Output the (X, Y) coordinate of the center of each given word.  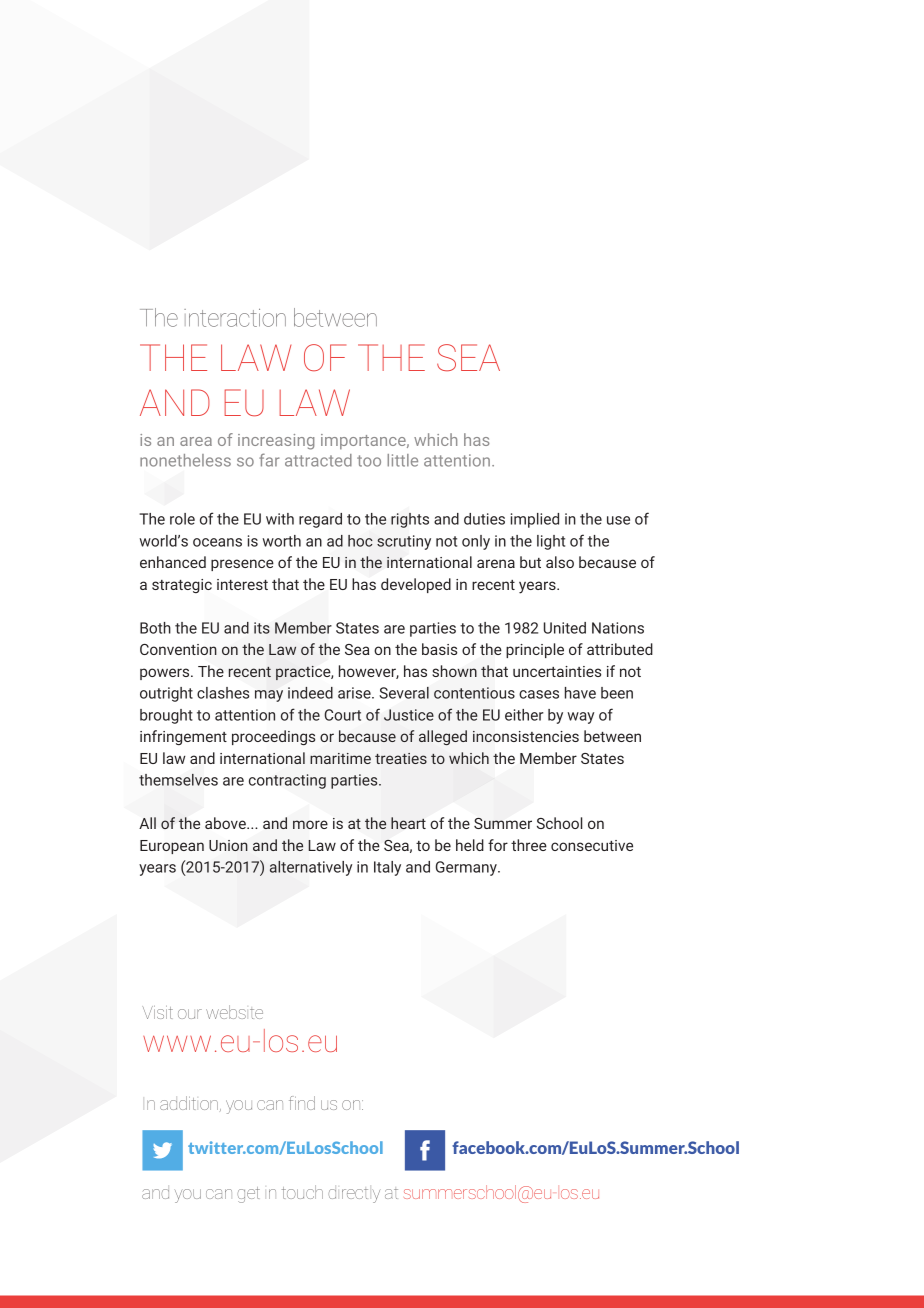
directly (354, 1196)
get (248, 1195)
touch (302, 1192)
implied (535, 520)
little (402, 460)
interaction (235, 318)
